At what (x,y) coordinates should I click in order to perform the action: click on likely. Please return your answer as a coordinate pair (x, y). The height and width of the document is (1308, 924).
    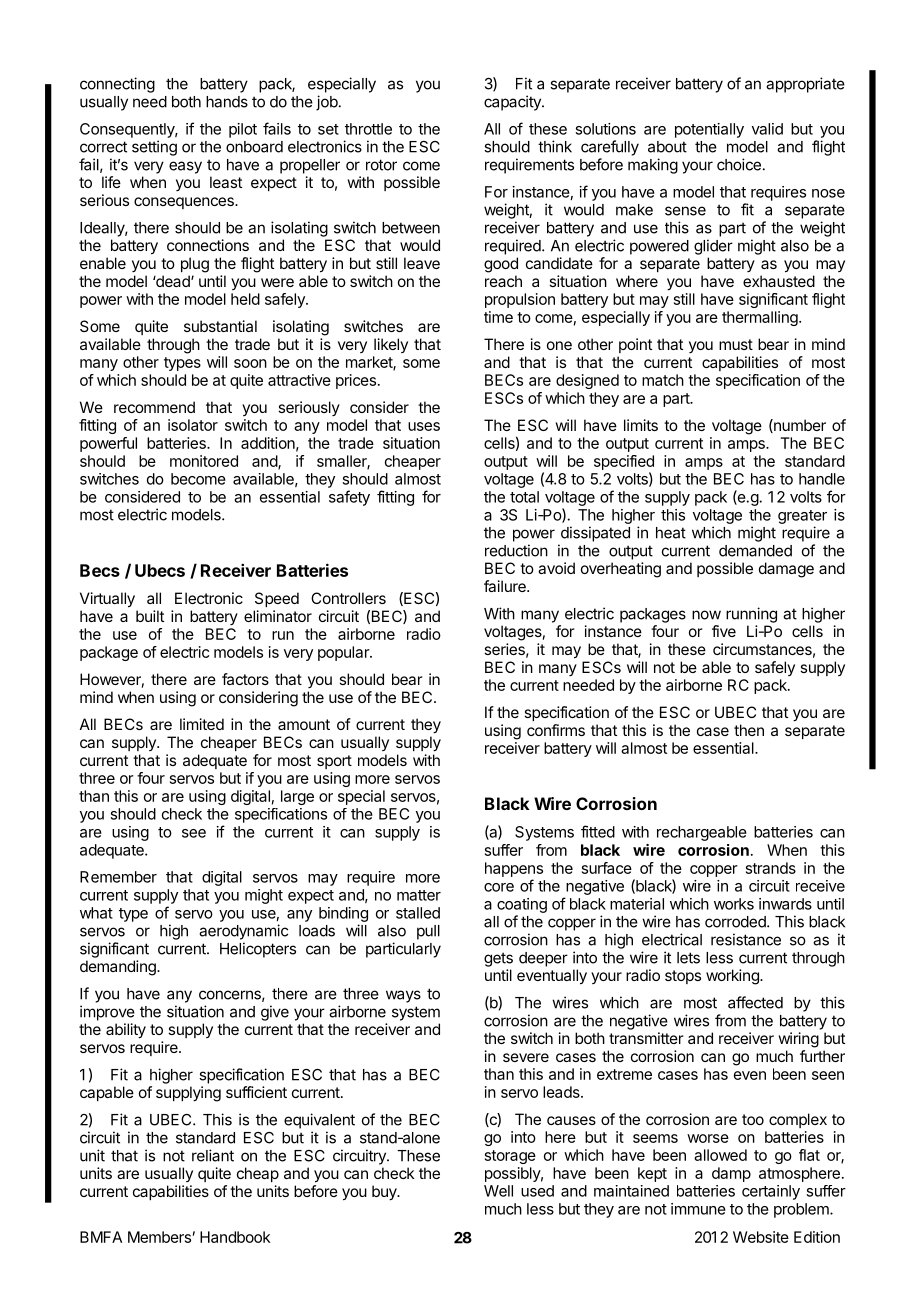
    Looking at the image, I should click on (391, 345).
